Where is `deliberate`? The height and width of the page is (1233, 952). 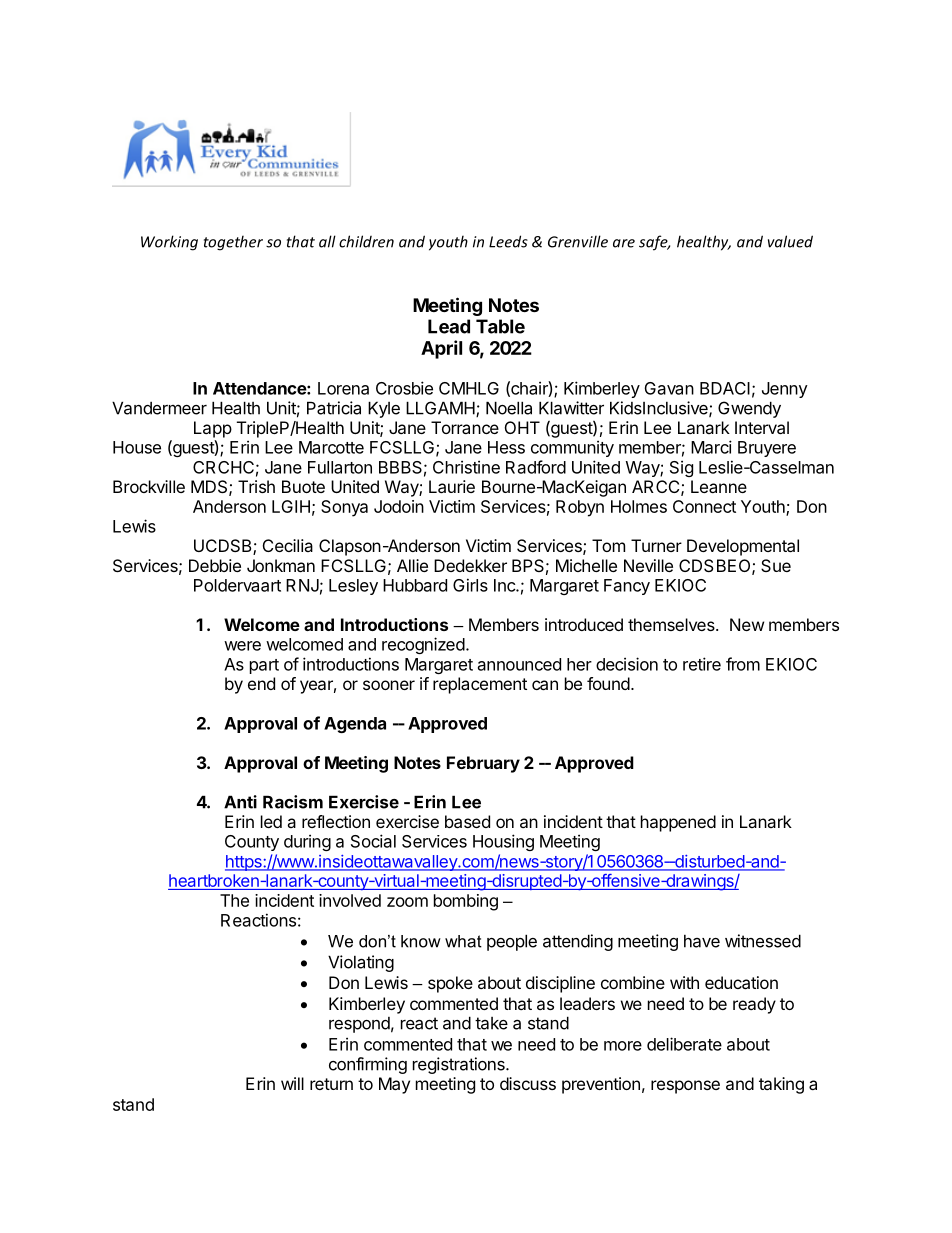 deliberate is located at coordinates (684, 1044).
